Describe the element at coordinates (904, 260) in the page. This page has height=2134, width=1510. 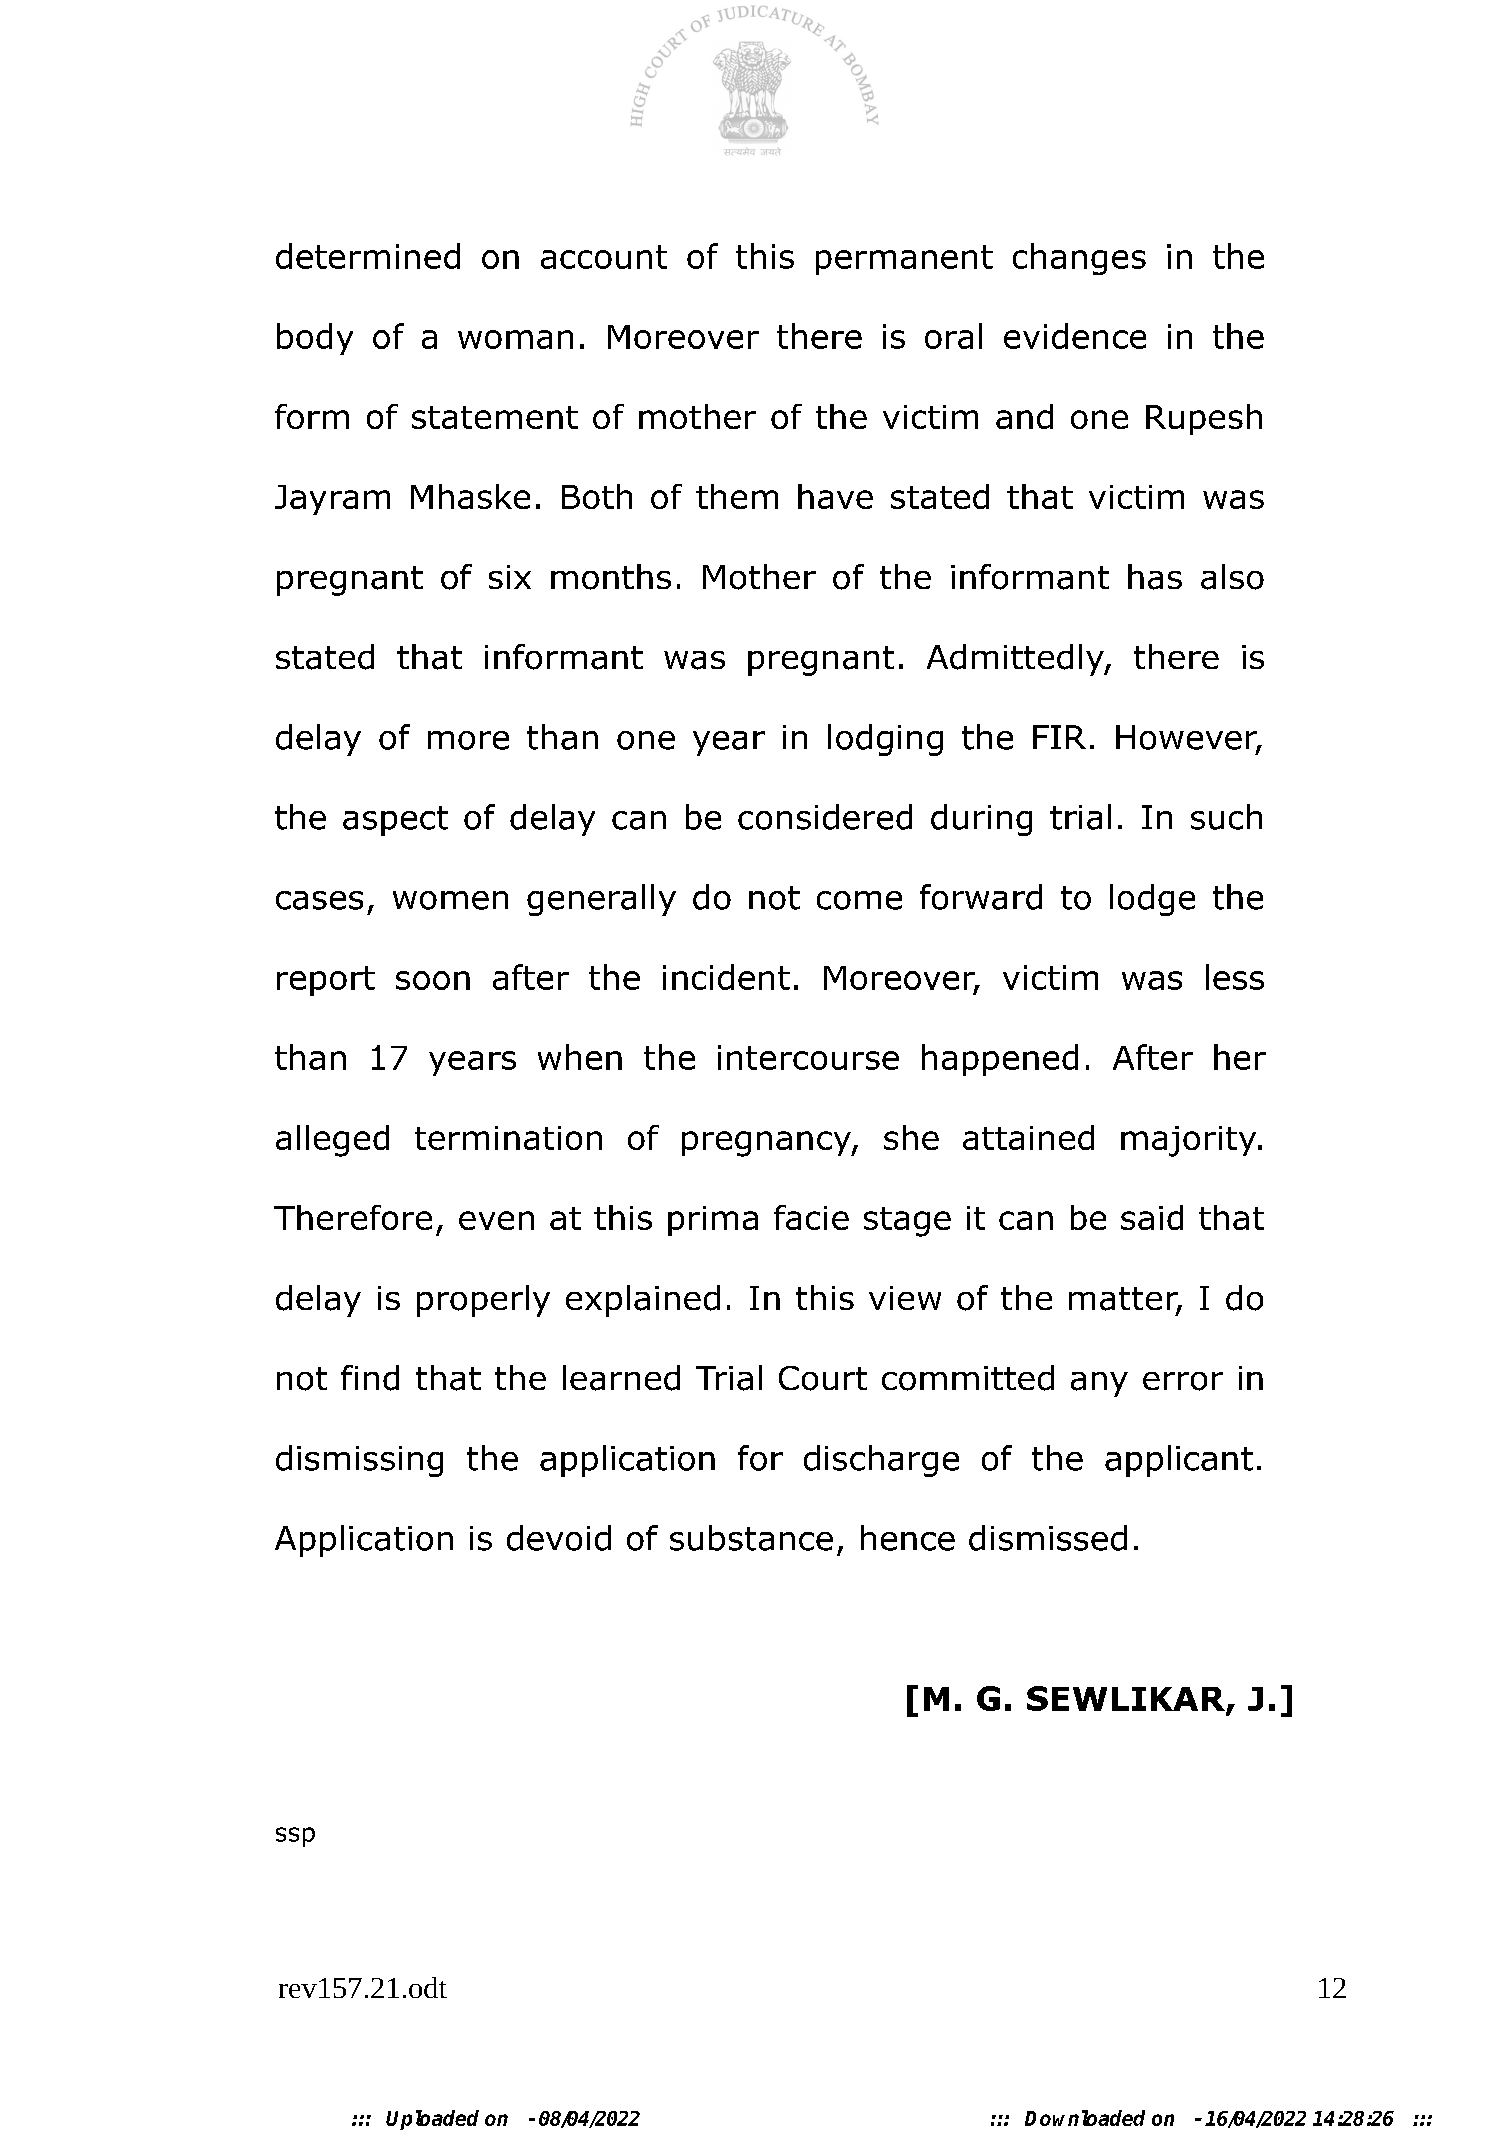
I see `permanent` at that location.
